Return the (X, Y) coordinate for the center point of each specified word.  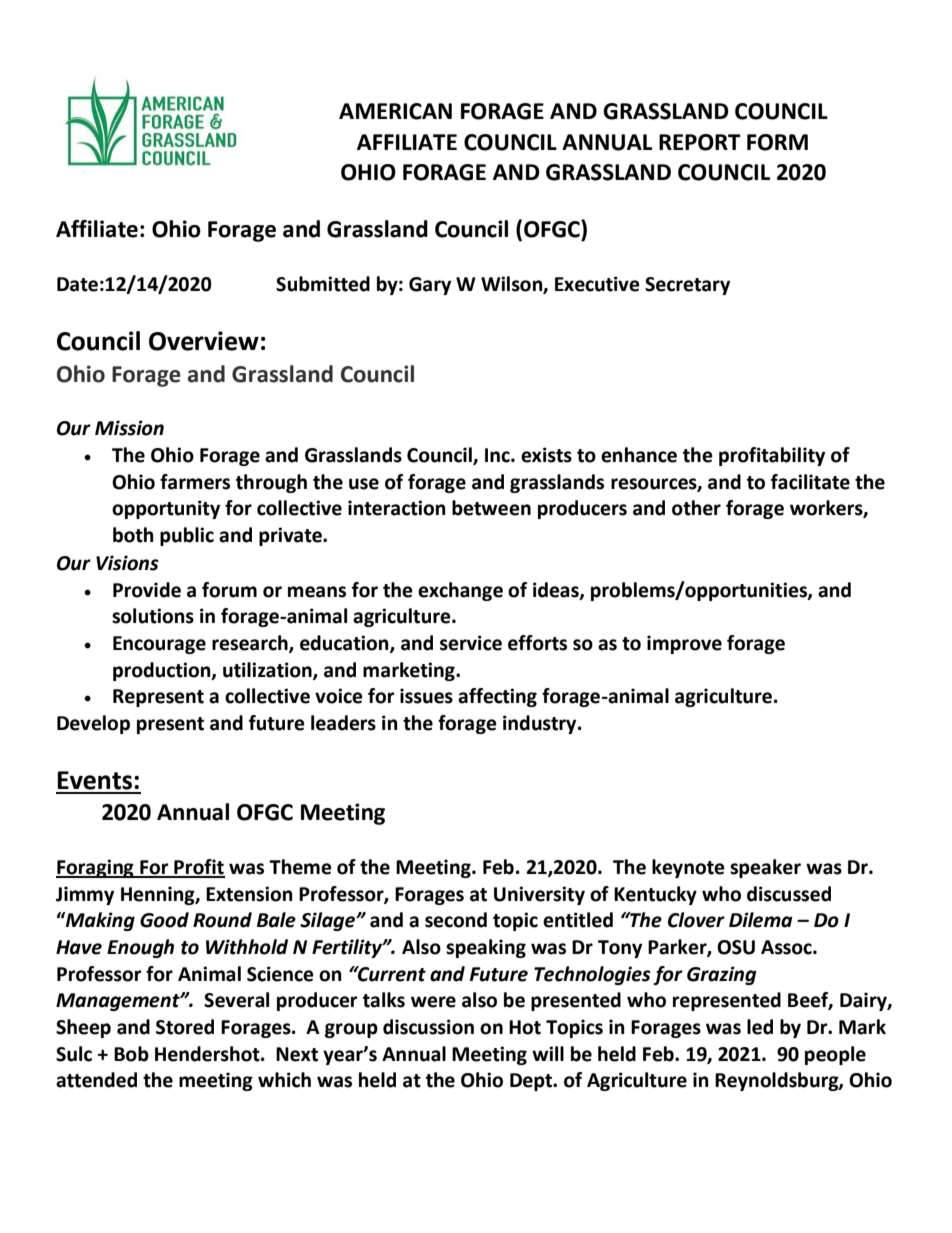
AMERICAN (395, 111)
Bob (131, 1054)
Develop (93, 724)
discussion (428, 1027)
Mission (129, 428)
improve (684, 644)
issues (426, 696)
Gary (430, 286)
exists (546, 455)
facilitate (810, 482)
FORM (777, 142)
